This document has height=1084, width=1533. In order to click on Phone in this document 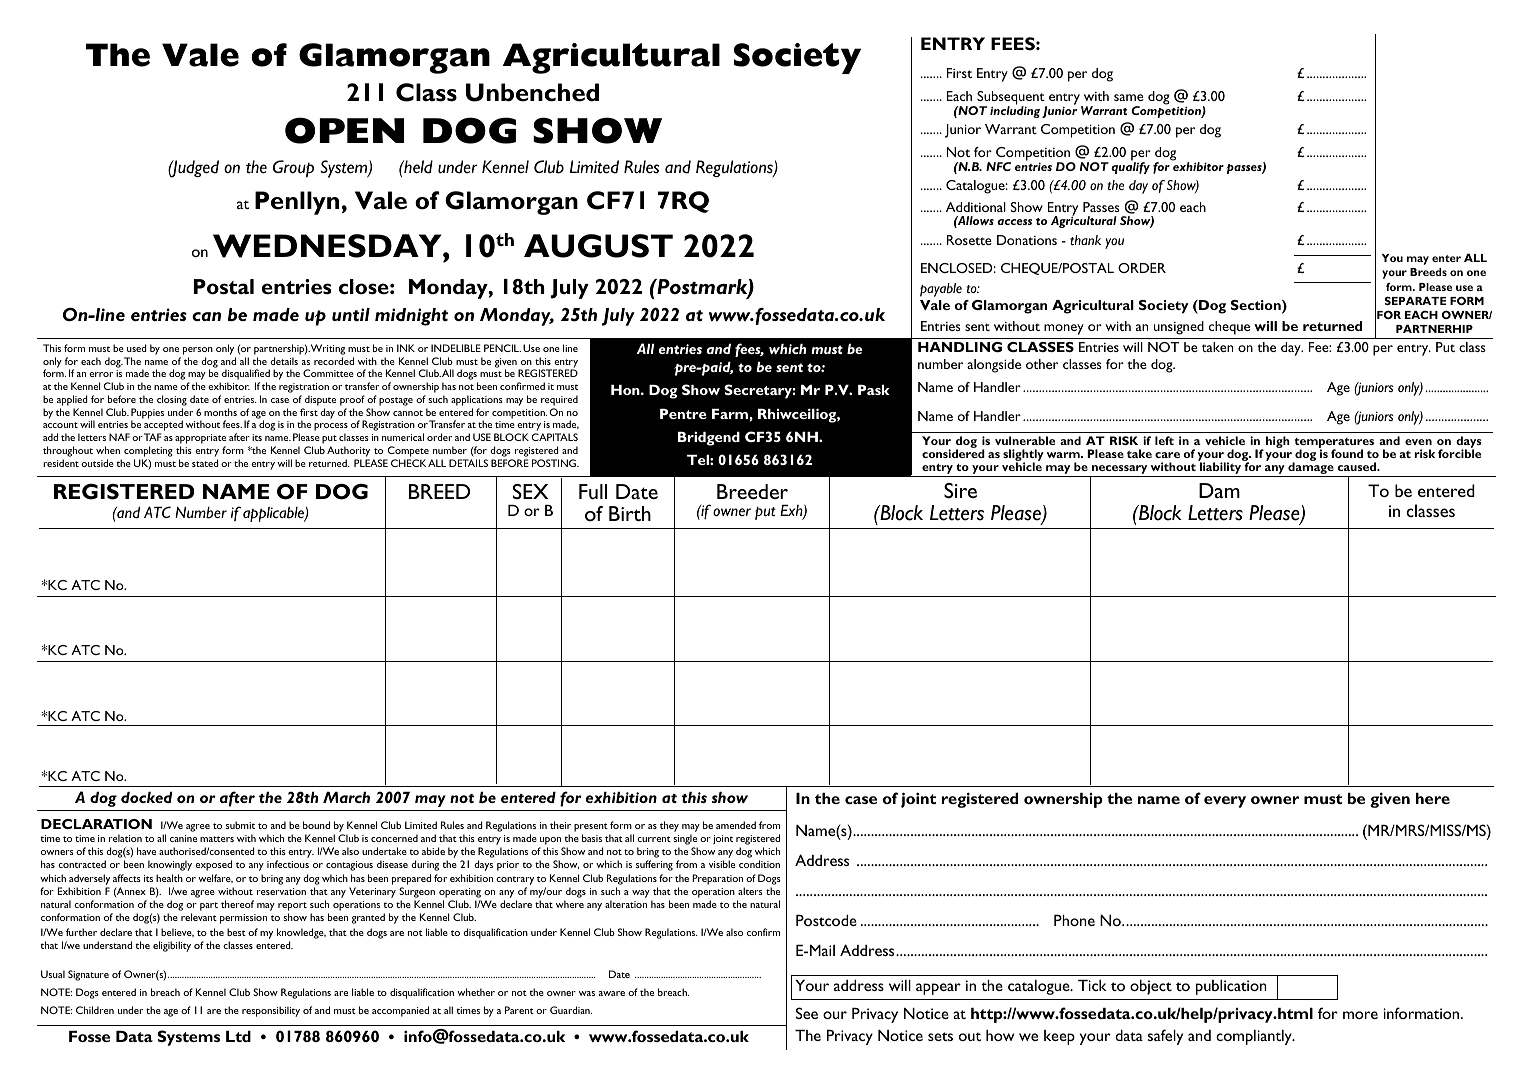, I will do `click(1074, 920)`.
